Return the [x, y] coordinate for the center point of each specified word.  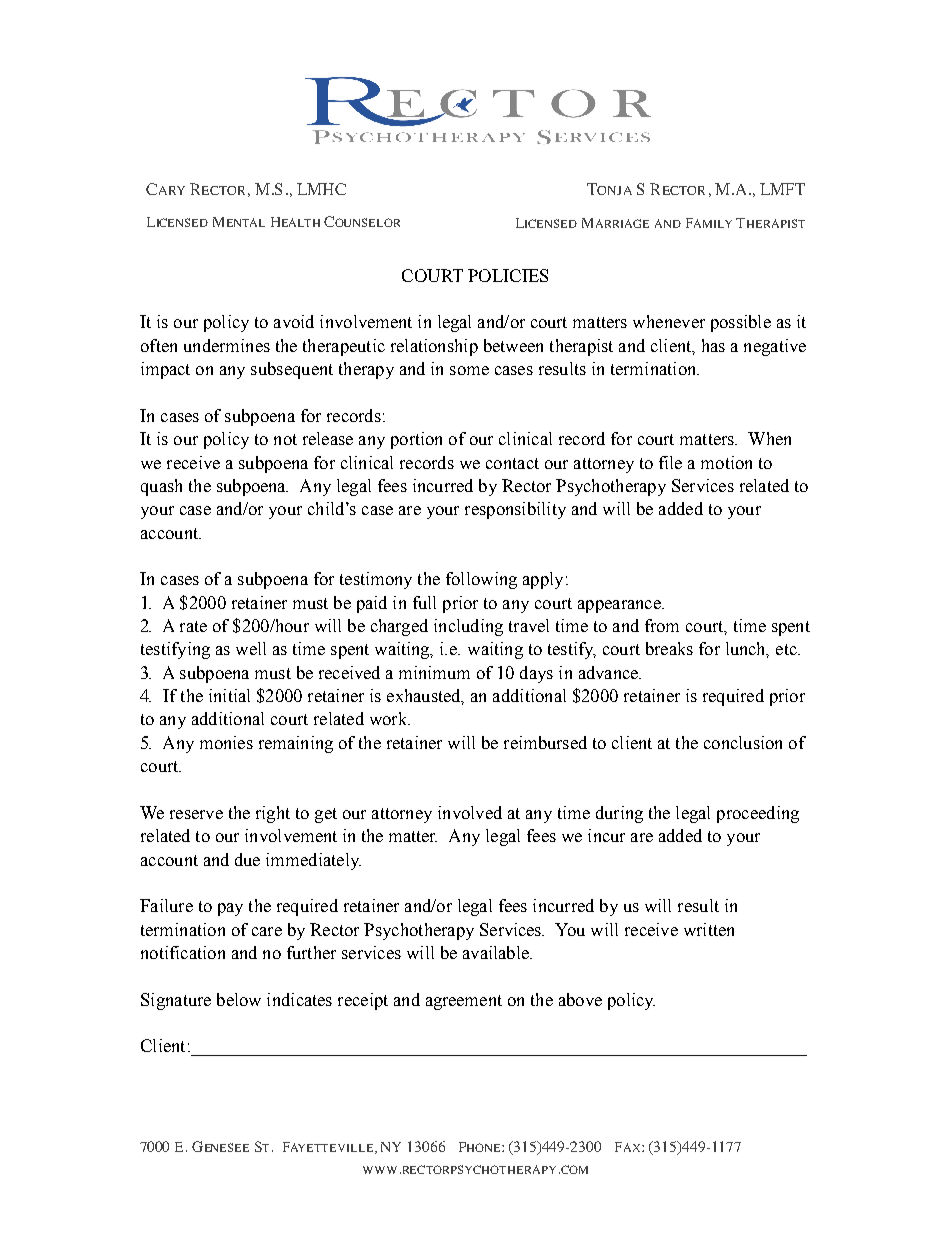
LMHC [321, 189]
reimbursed [545, 742]
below [239, 999]
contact [512, 463]
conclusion [743, 742]
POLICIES [508, 275]
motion [726, 462]
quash [161, 487]
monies [226, 742]
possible [741, 323]
